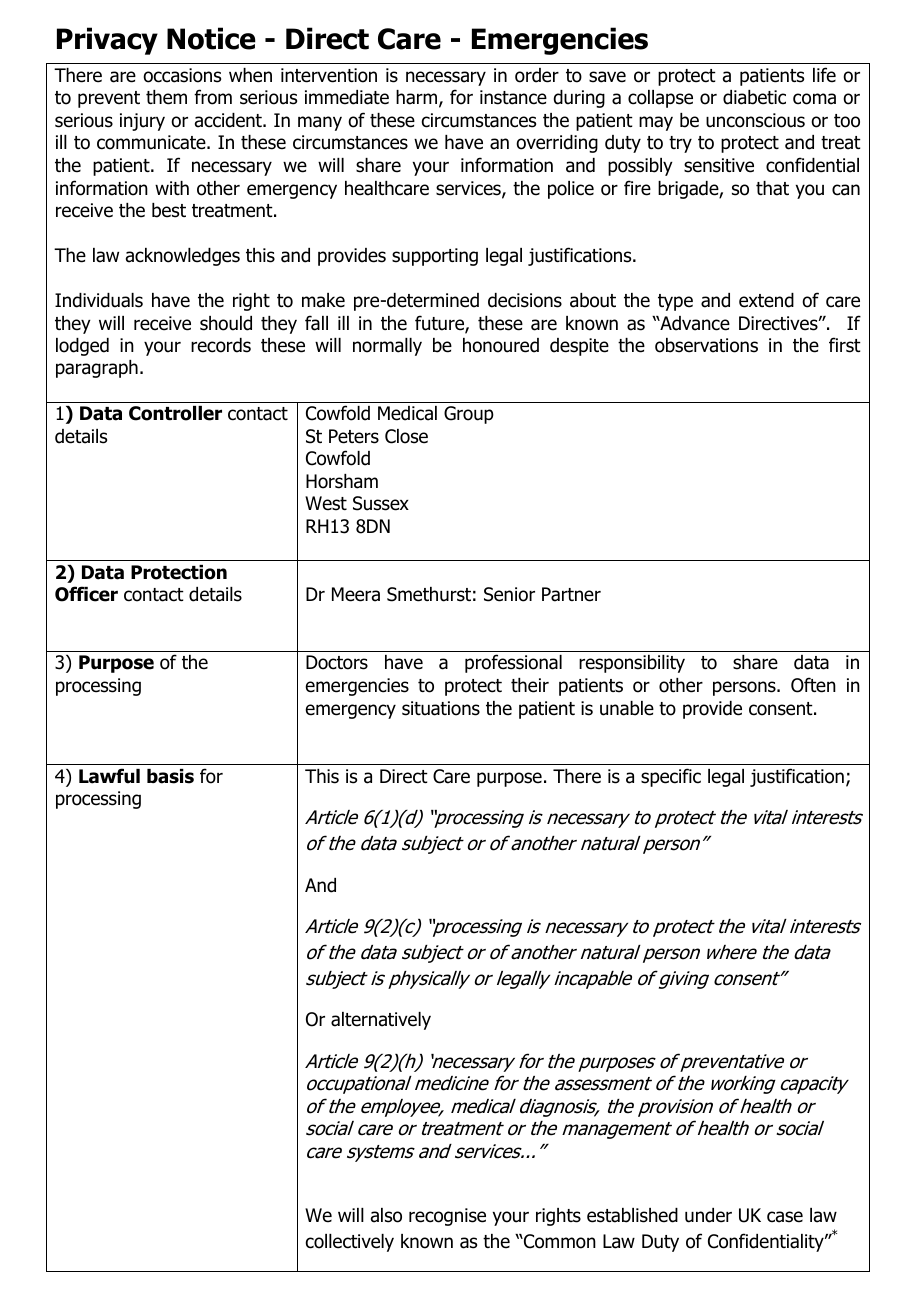  Describe the element at coordinates (350, 1243) in the document. I see `collectively` at that location.
